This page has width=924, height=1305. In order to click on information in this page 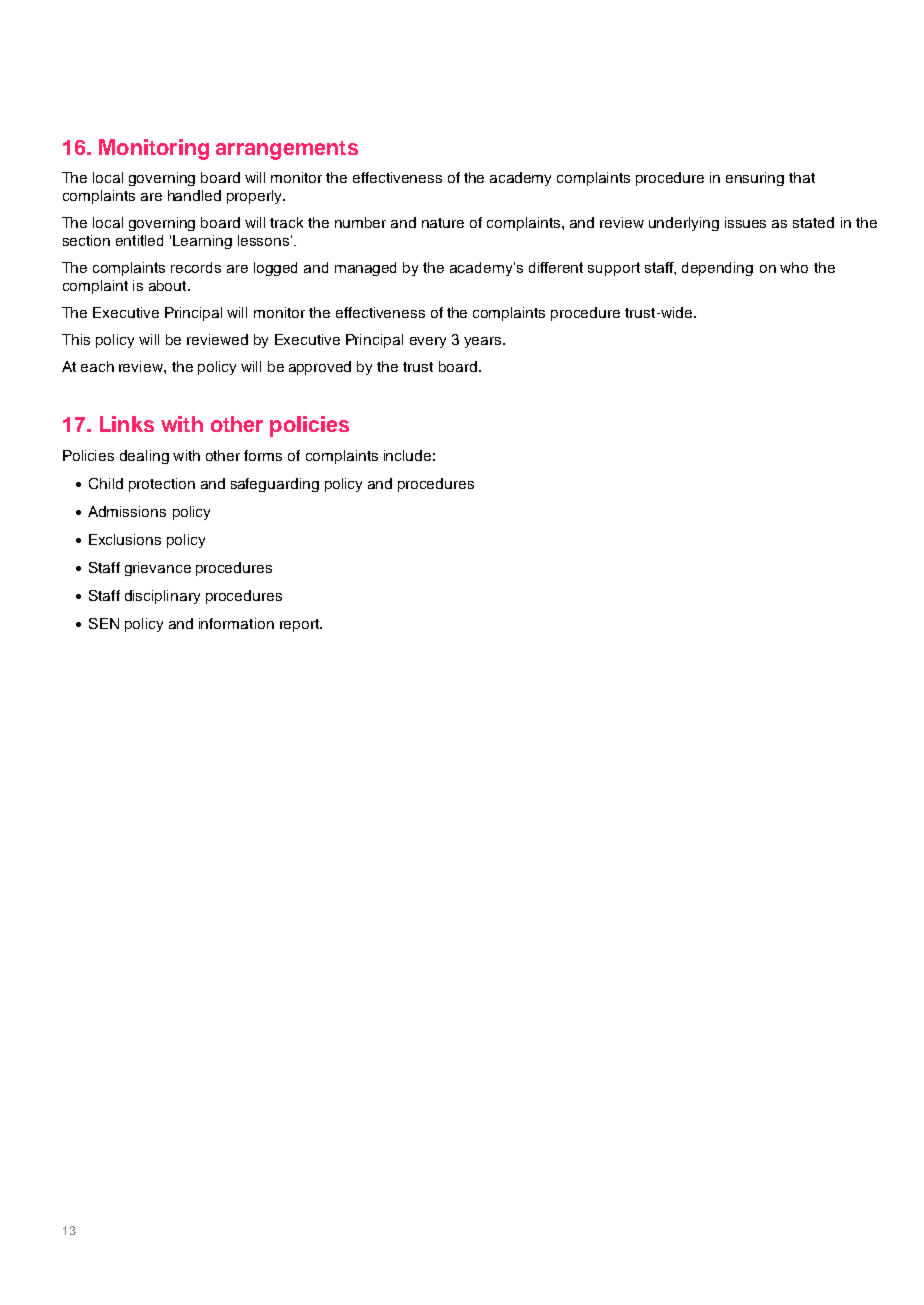, I will do `click(236, 623)`.
